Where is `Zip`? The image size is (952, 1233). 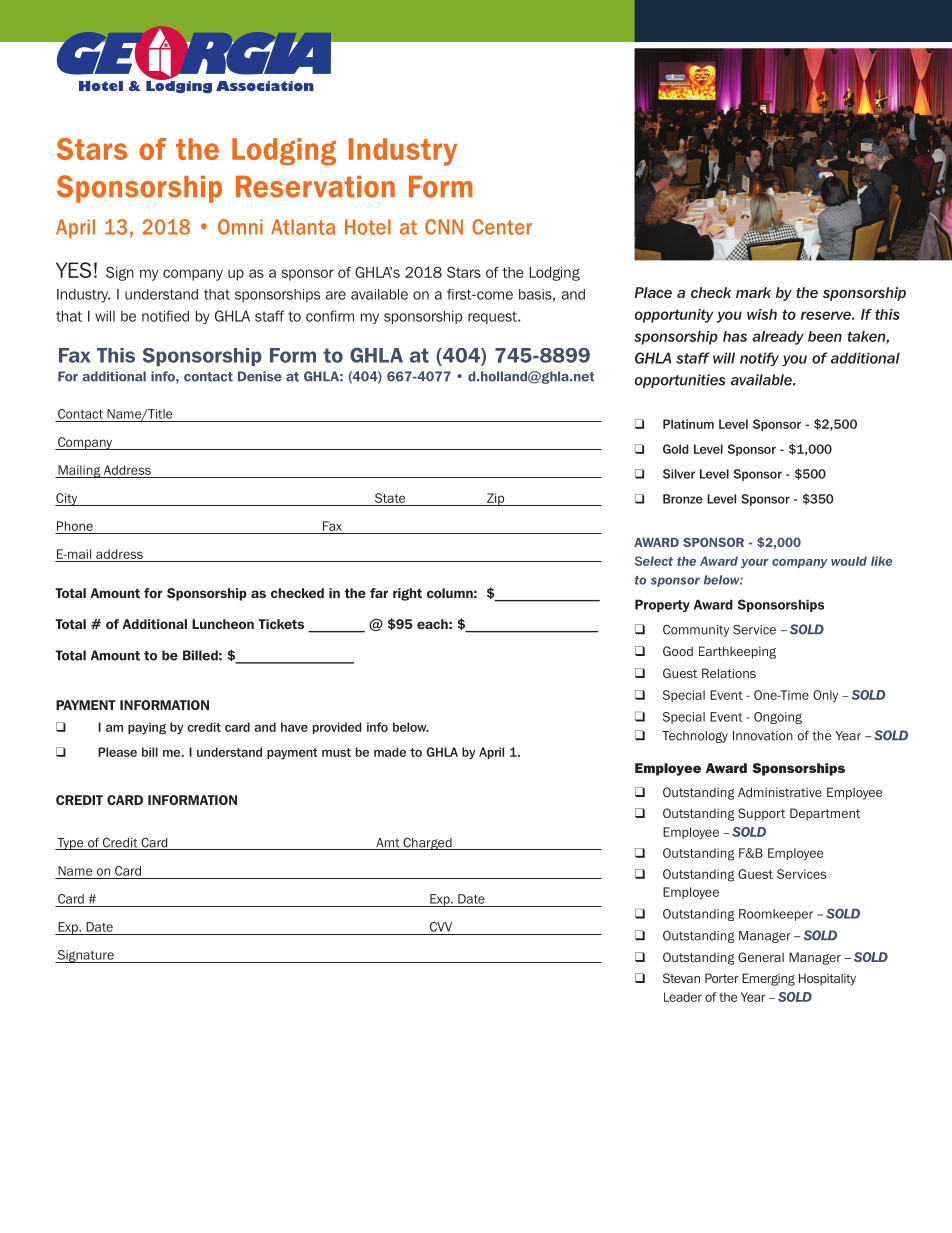 Zip is located at coordinates (496, 499).
